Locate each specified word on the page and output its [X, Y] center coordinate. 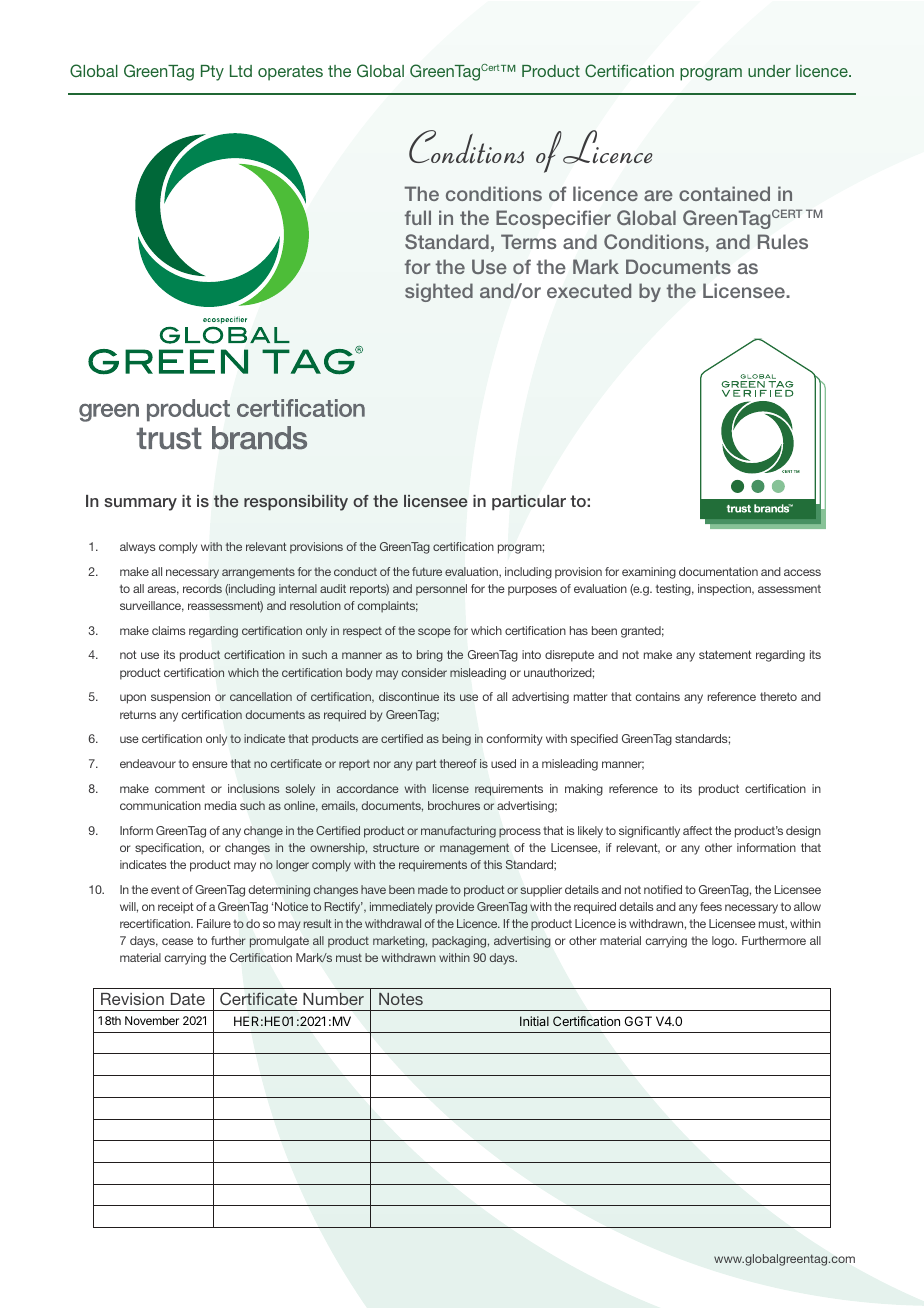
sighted [439, 292]
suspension [180, 698]
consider [424, 672]
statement [725, 654]
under [769, 71]
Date [188, 999]
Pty [212, 73]
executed [589, 290]
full [418, 217]
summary [140, 504]
